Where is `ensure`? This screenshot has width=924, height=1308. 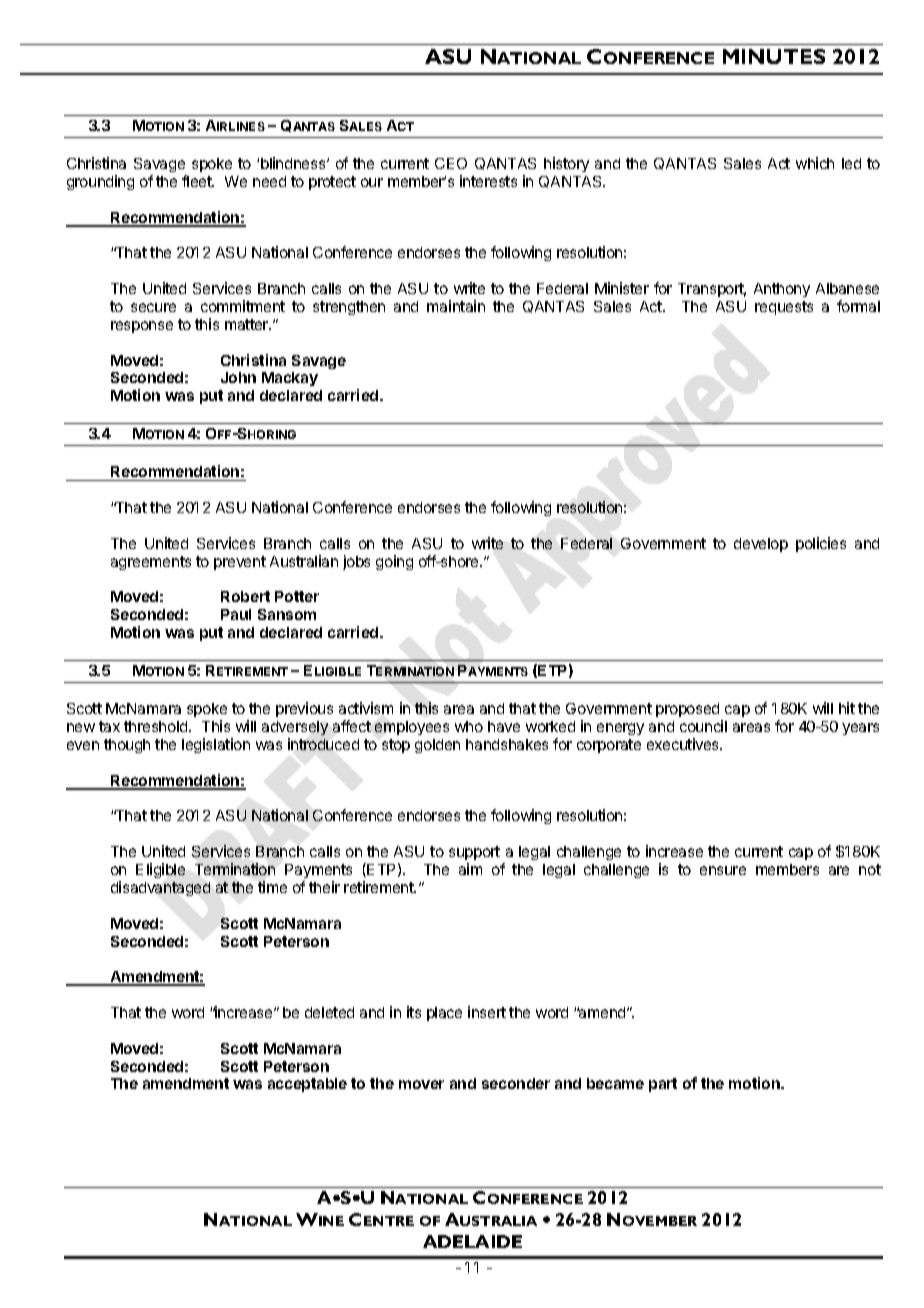
ensure is located at coordinates (723, 870).
